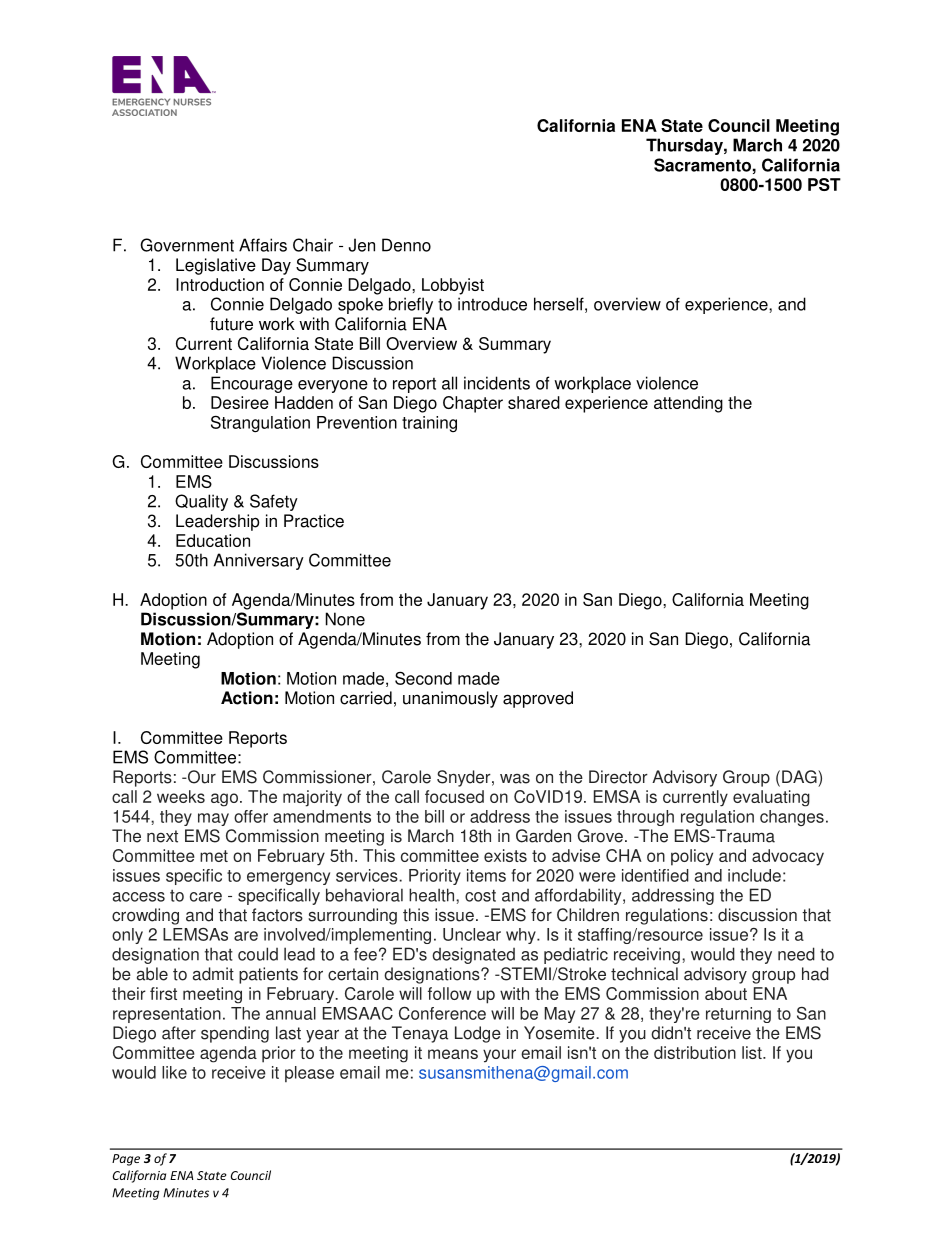  Describe the element at coordinates (688, 404) in the document. I see `attending` at that location.
